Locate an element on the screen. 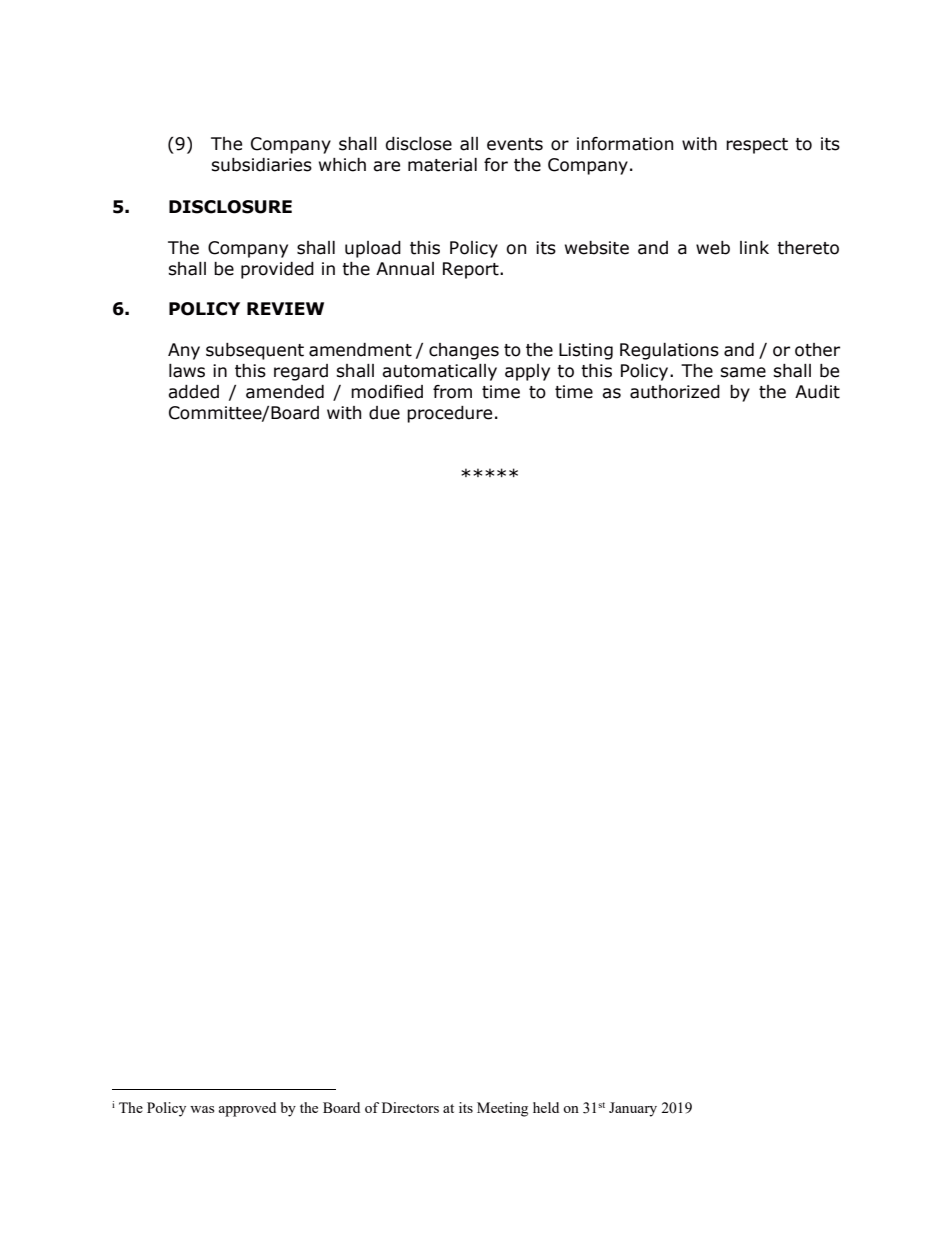  January is located at coordinates (633, 1109).
